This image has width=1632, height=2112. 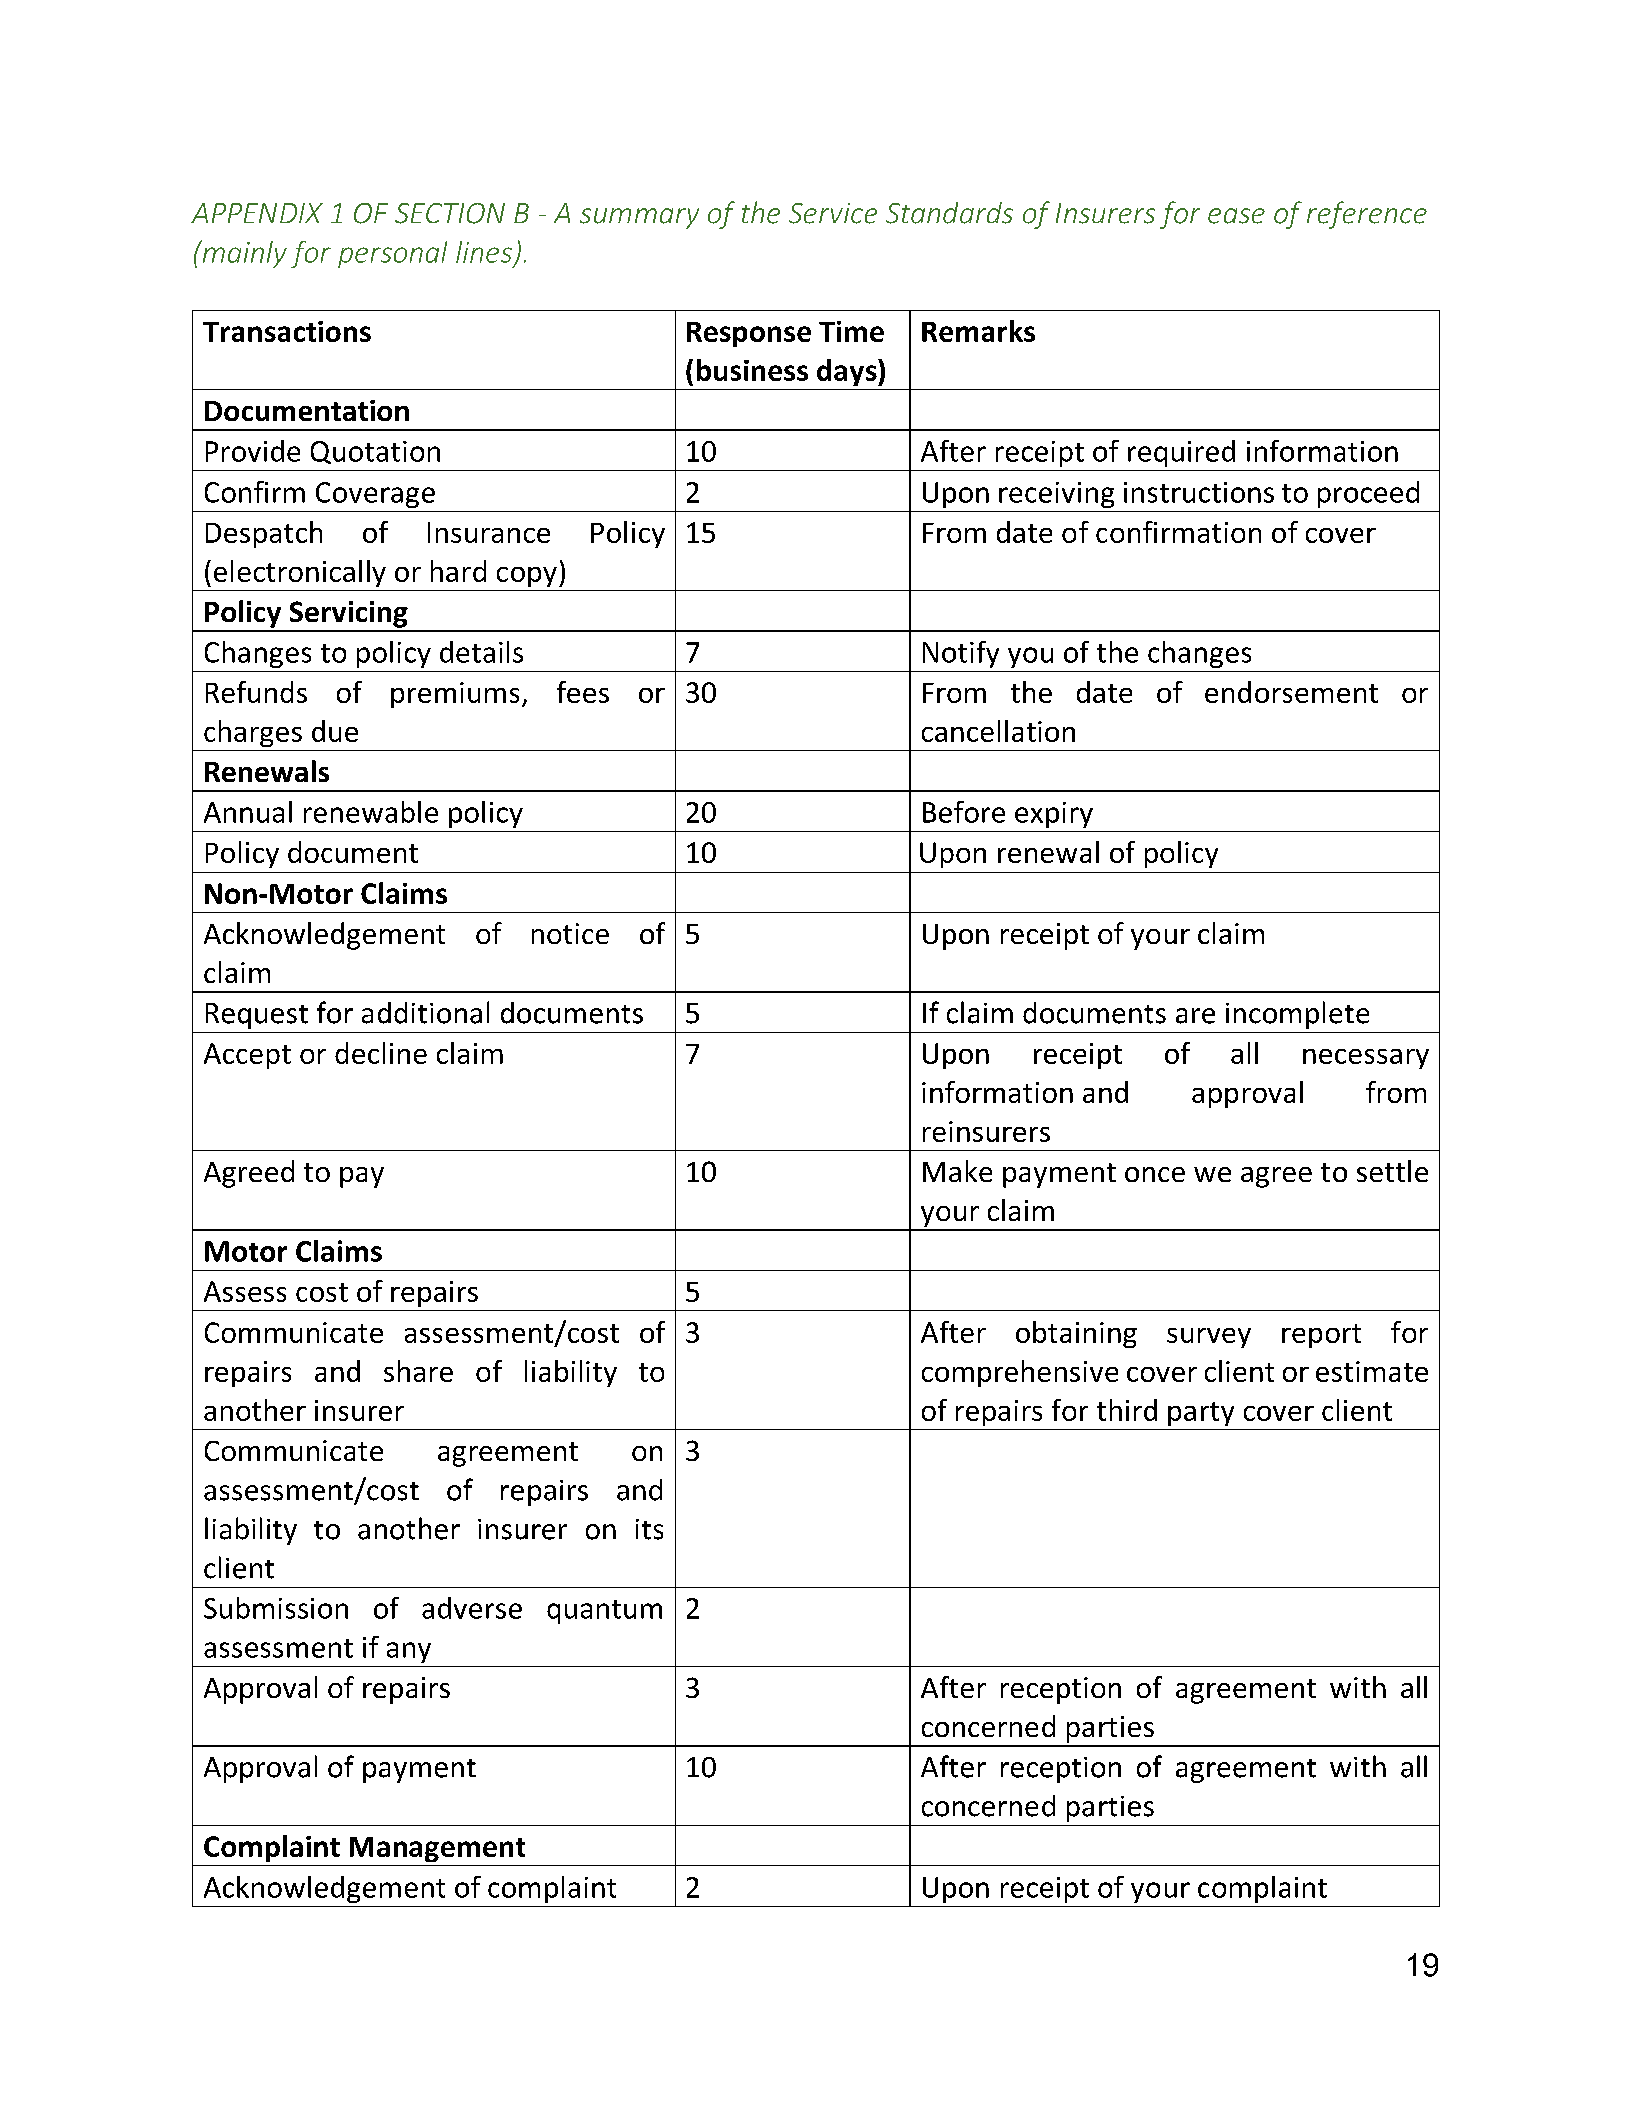 I want to click on Management, so click(x=437, y=1849).
